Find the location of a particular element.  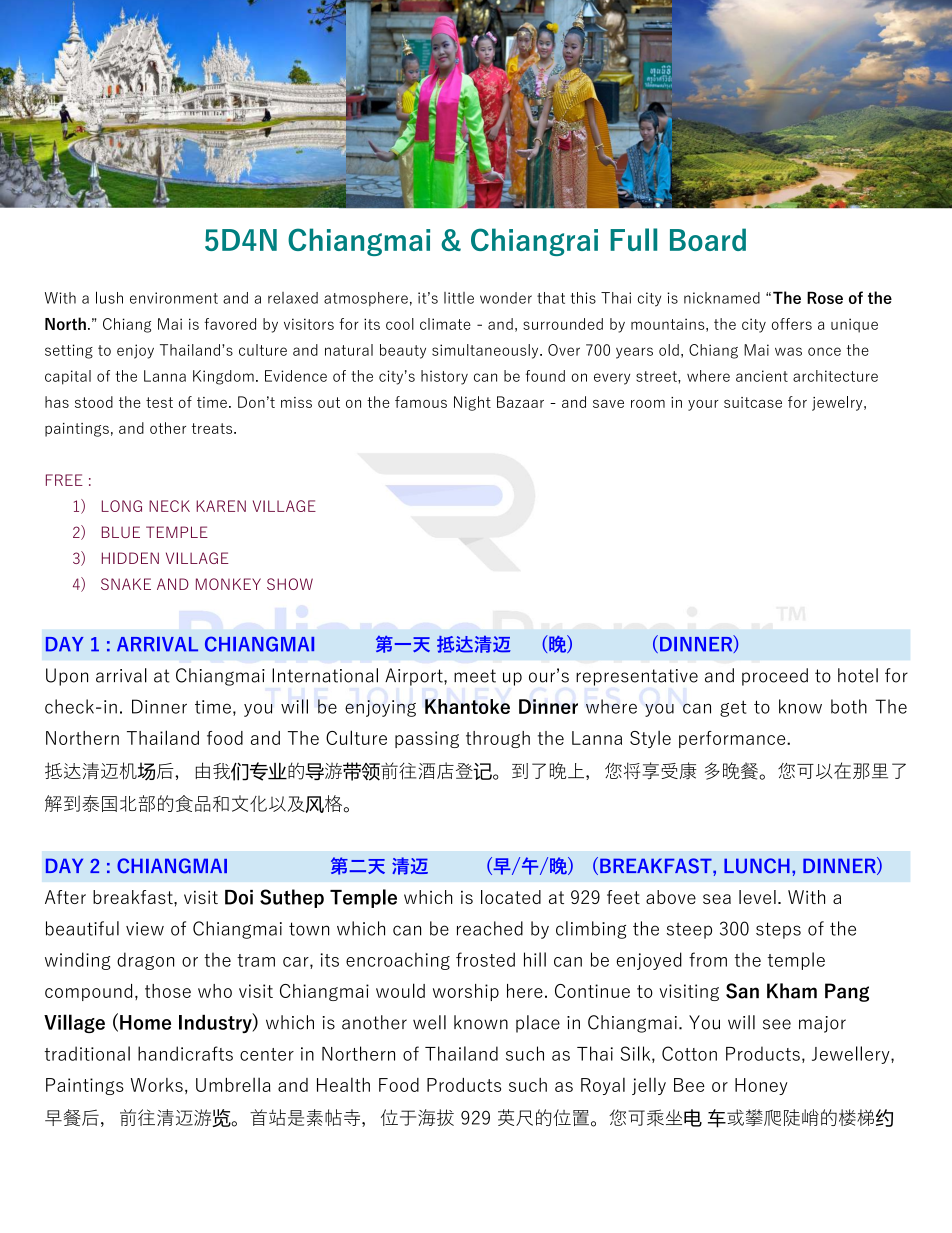

proceed is located at coordinates (775, 677).
